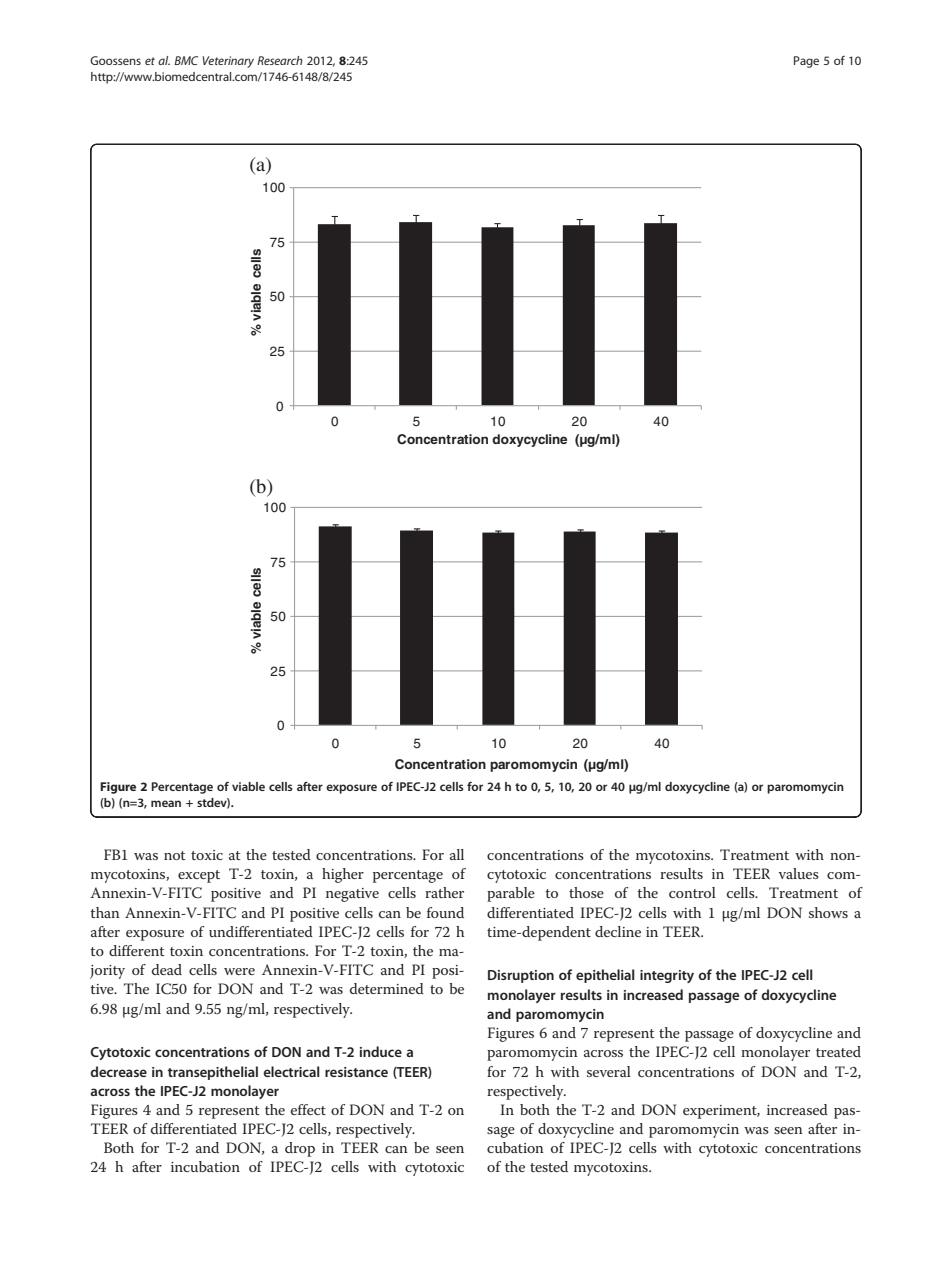 This screenshot has height=1270, width=952. I want to click on Research, so click(280, 60).
